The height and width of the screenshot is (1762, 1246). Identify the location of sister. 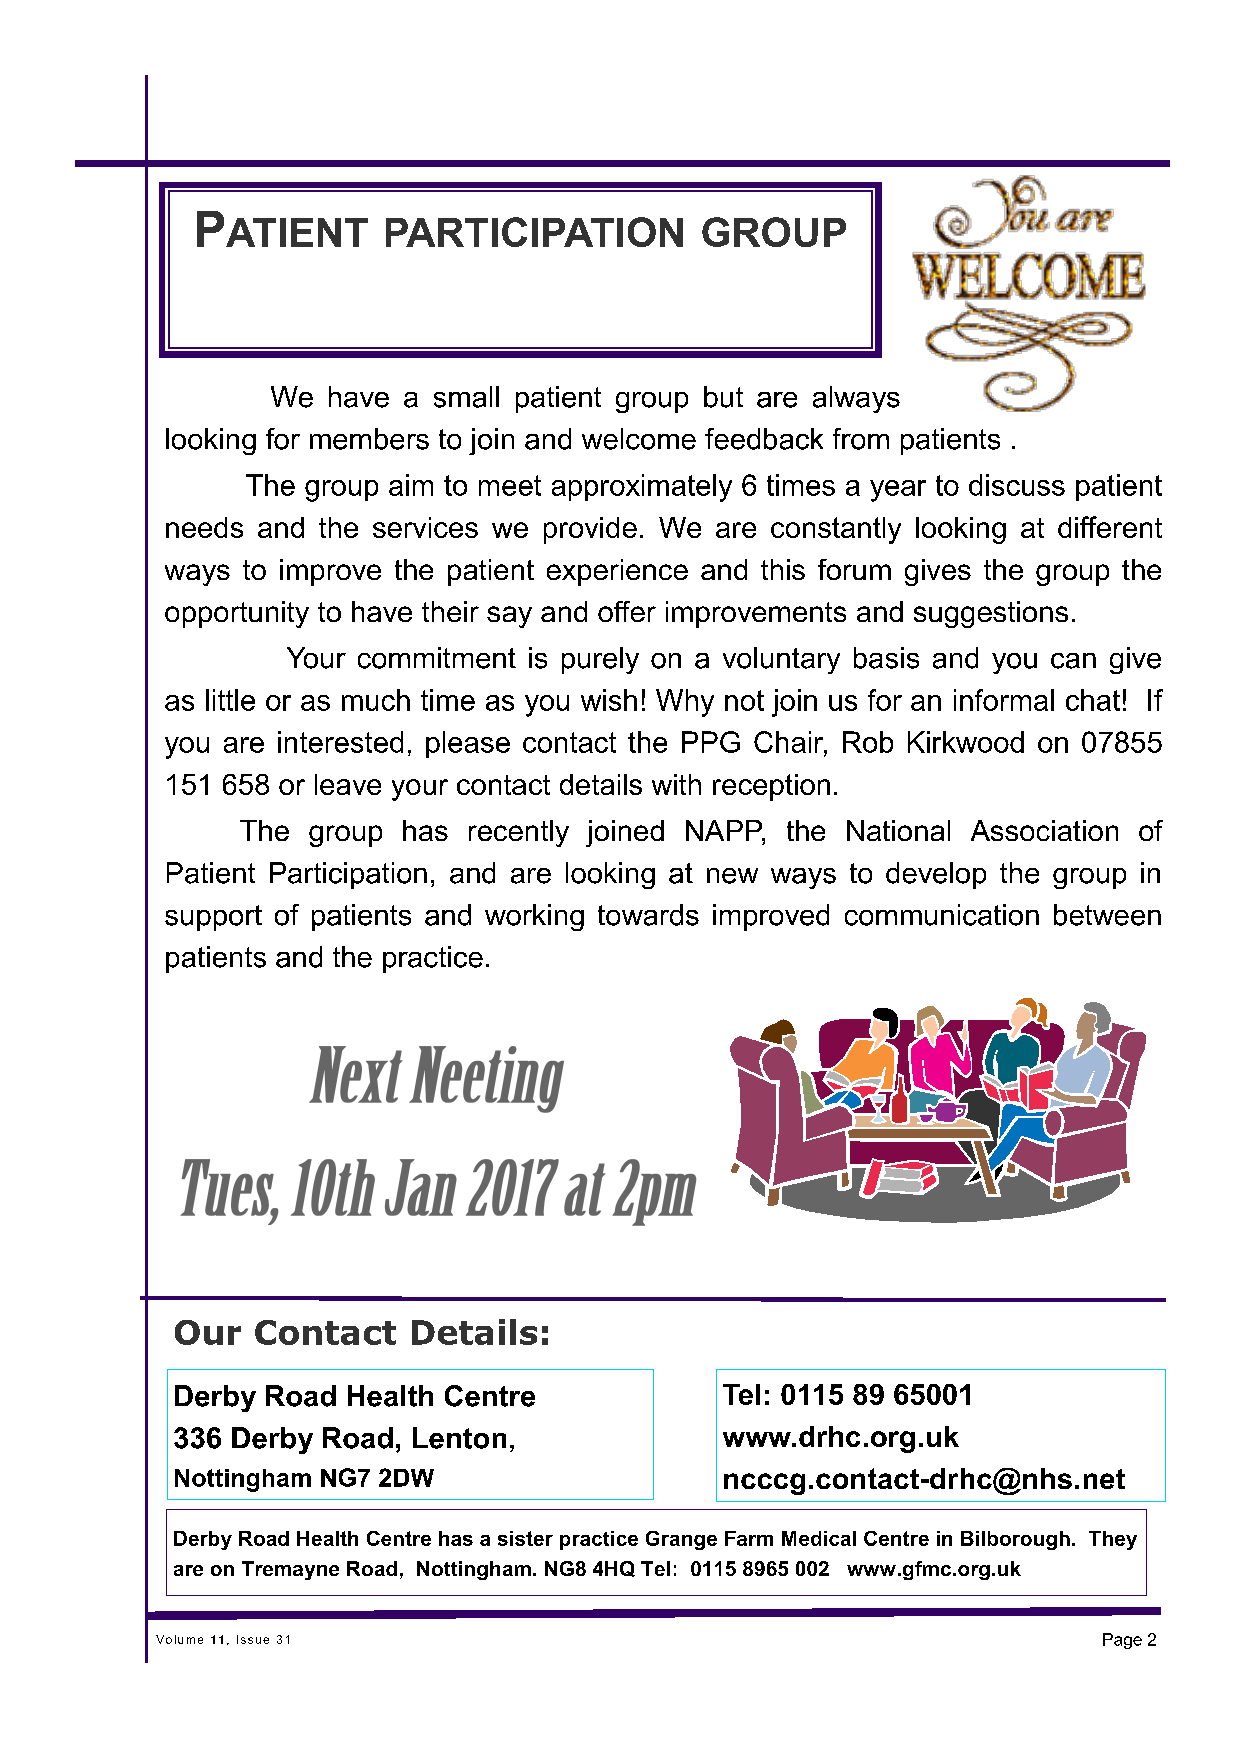
(525, 1538).
